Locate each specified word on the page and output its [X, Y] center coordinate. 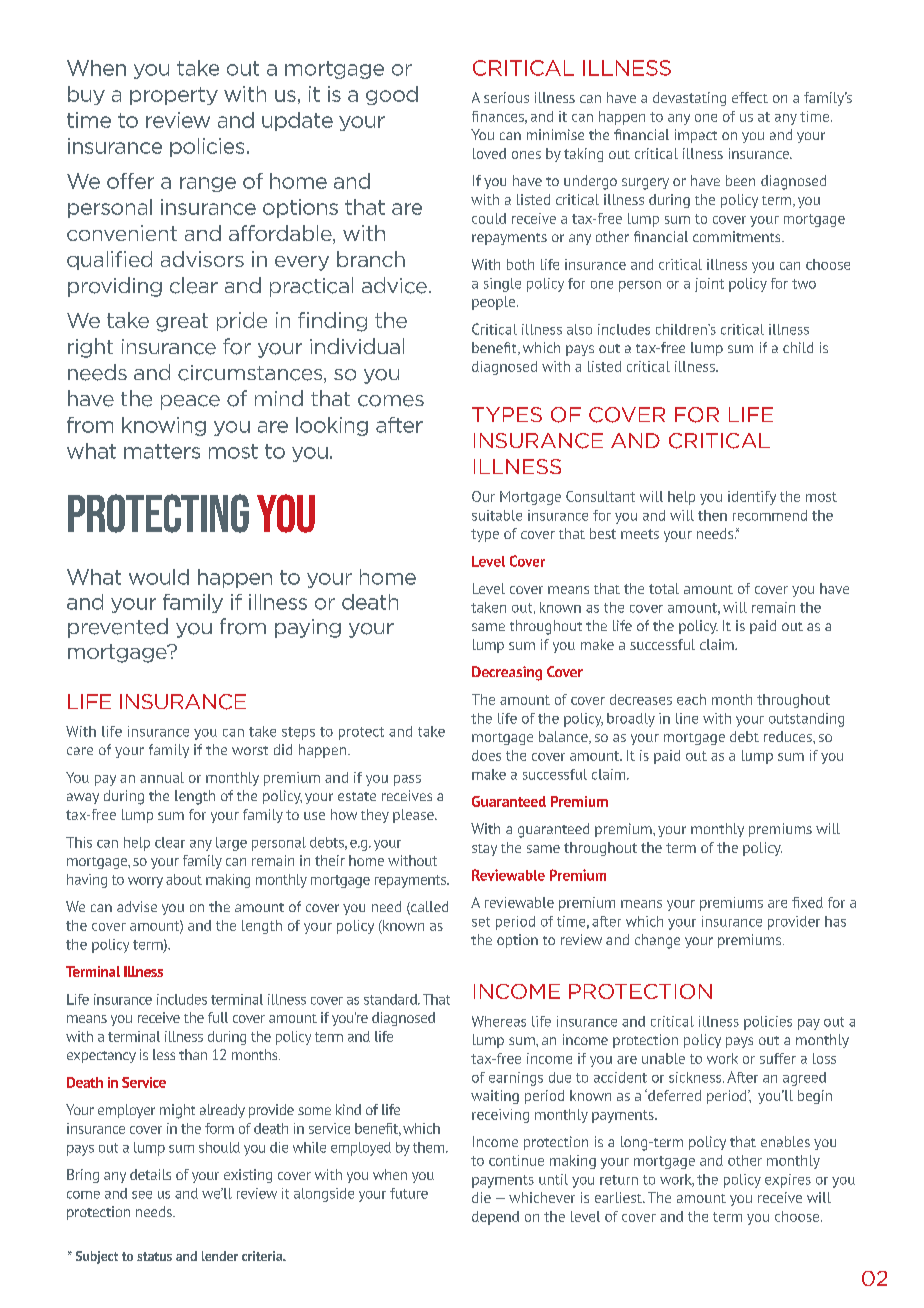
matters [162, 451]
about [184, 879]
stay [484, 850]
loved [489, 153]
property [174, 96]
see [142, 1195]
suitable [497, 515]
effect [750, 97]
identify [752, 498]
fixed [807, 902]
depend [495, 1218]
